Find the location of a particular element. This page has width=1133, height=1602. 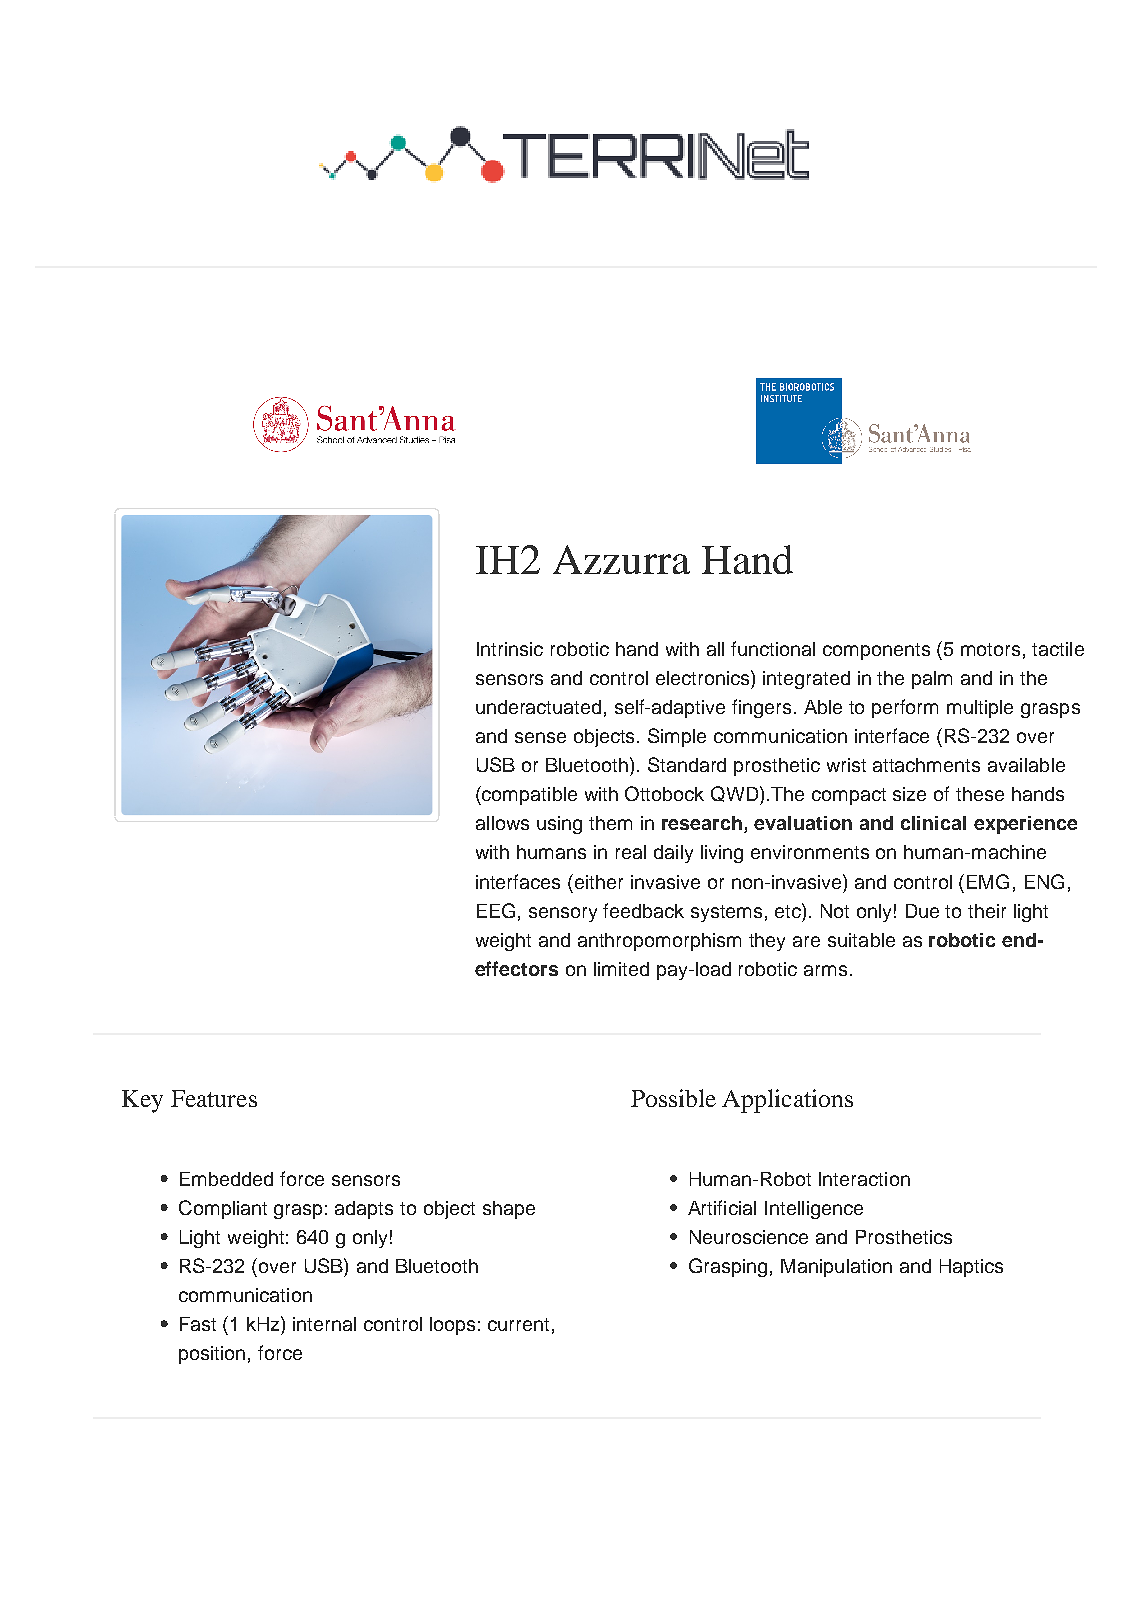

Haptics is located at coordinates (971, 1268).
